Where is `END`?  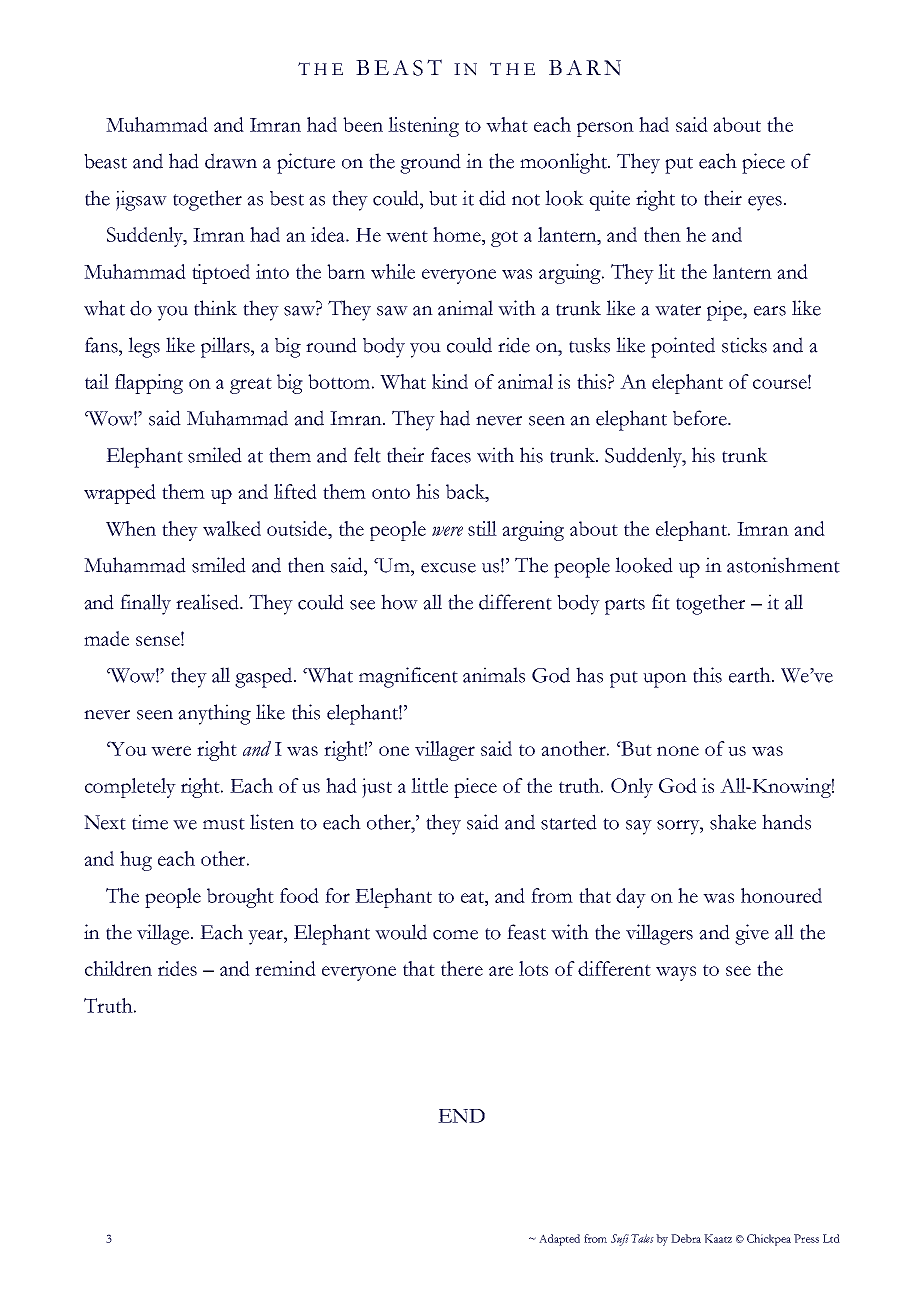 END is located at coordinates (461, 1116).
